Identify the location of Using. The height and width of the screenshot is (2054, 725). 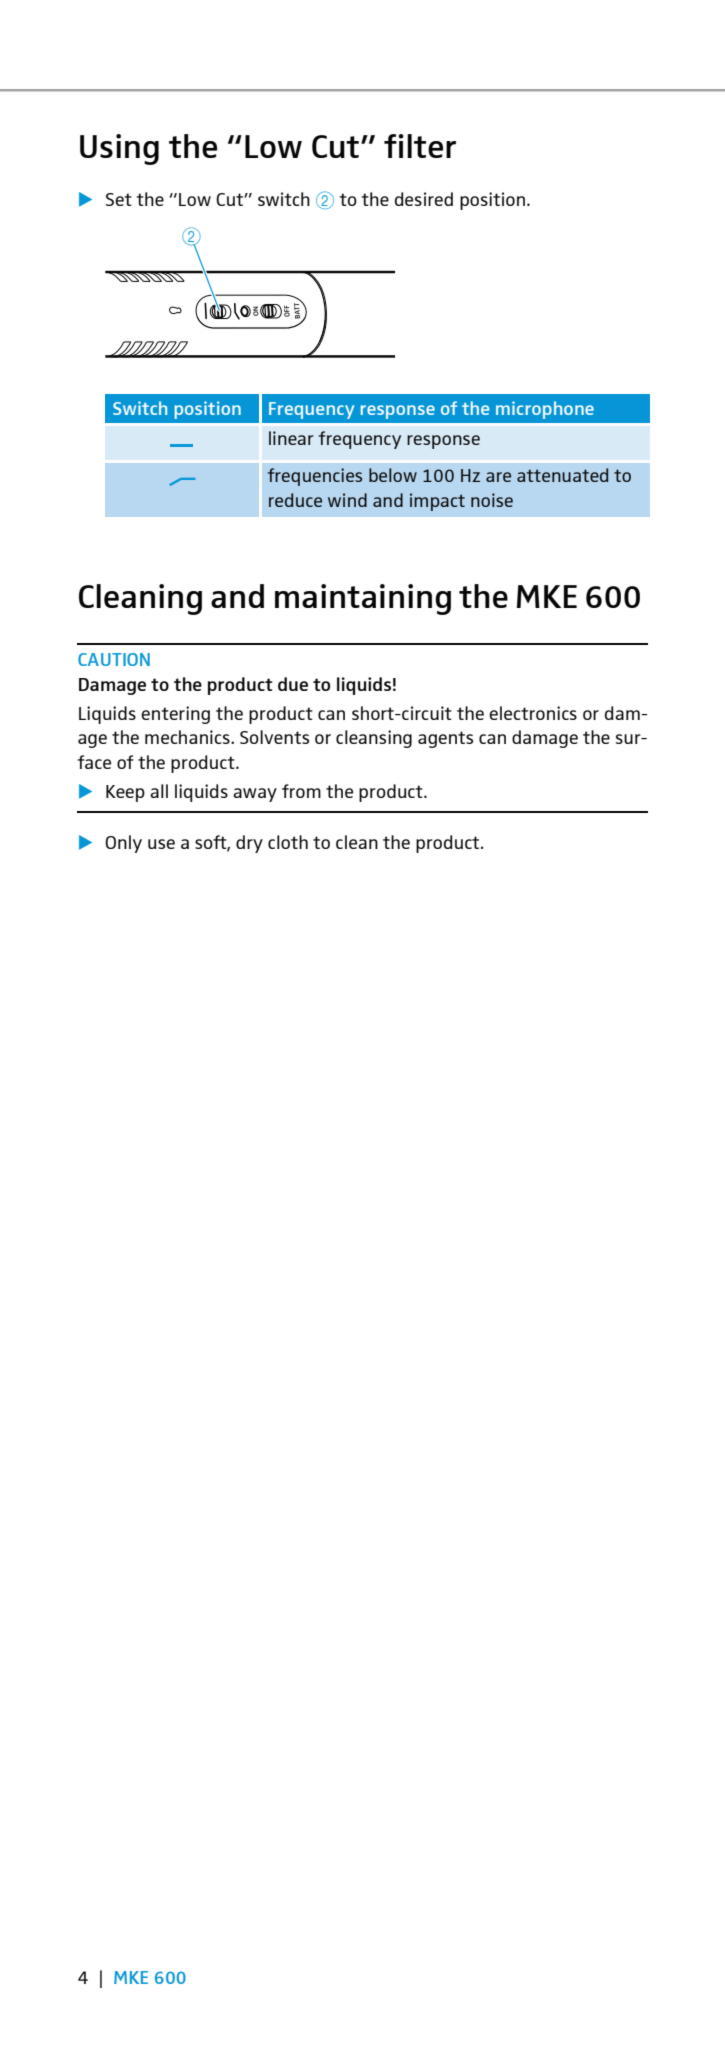
(119, 149).
